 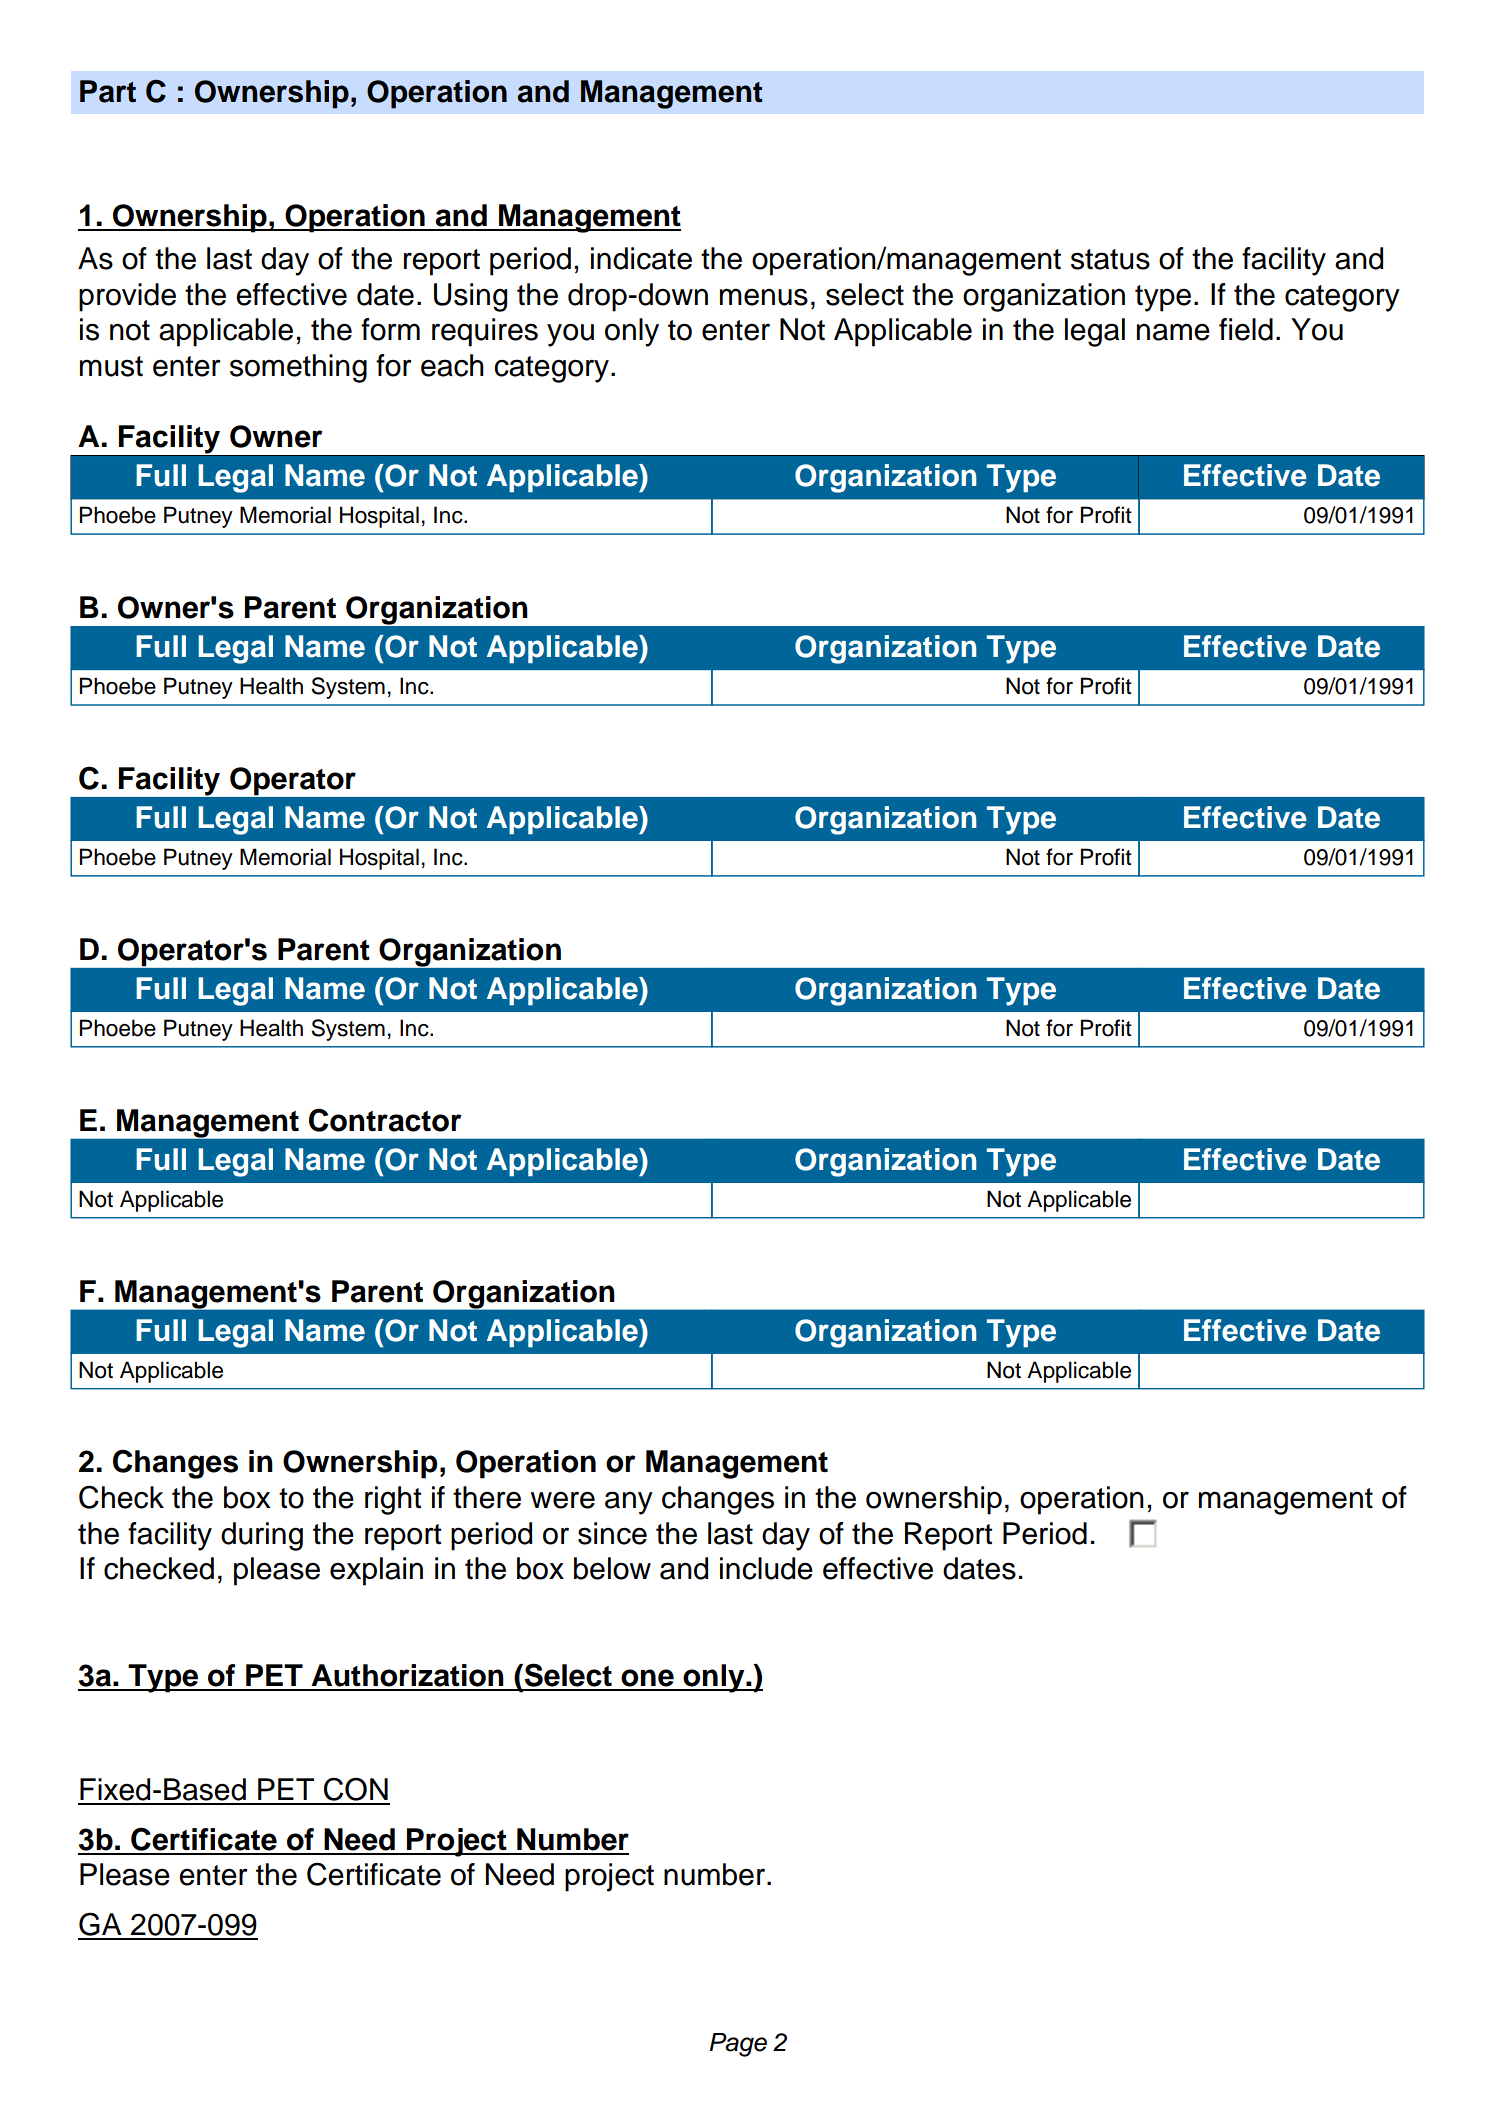 I want to click on each, so click(x=452, y=365).
